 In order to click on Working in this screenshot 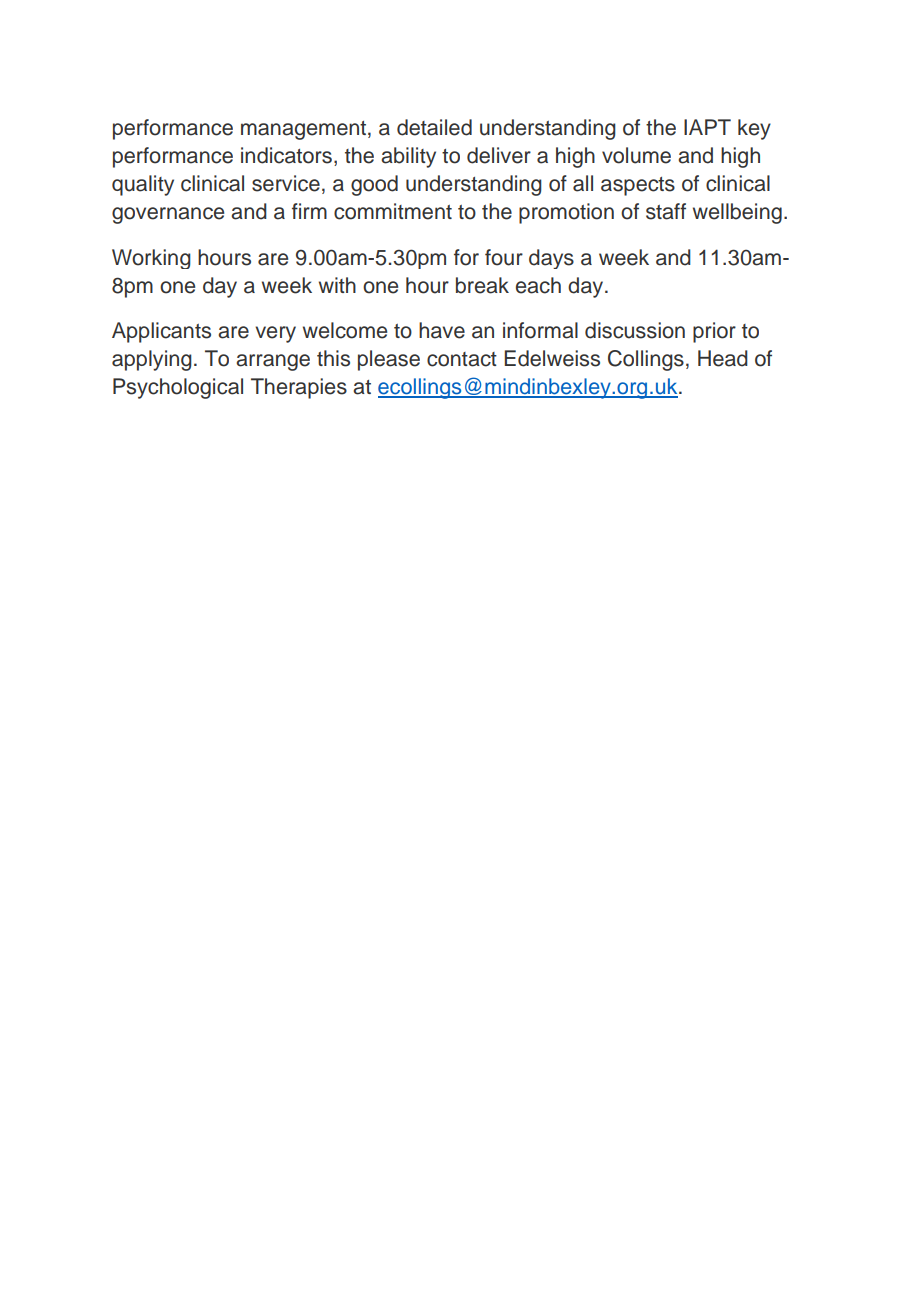, I will do `click(151, 259)`.
